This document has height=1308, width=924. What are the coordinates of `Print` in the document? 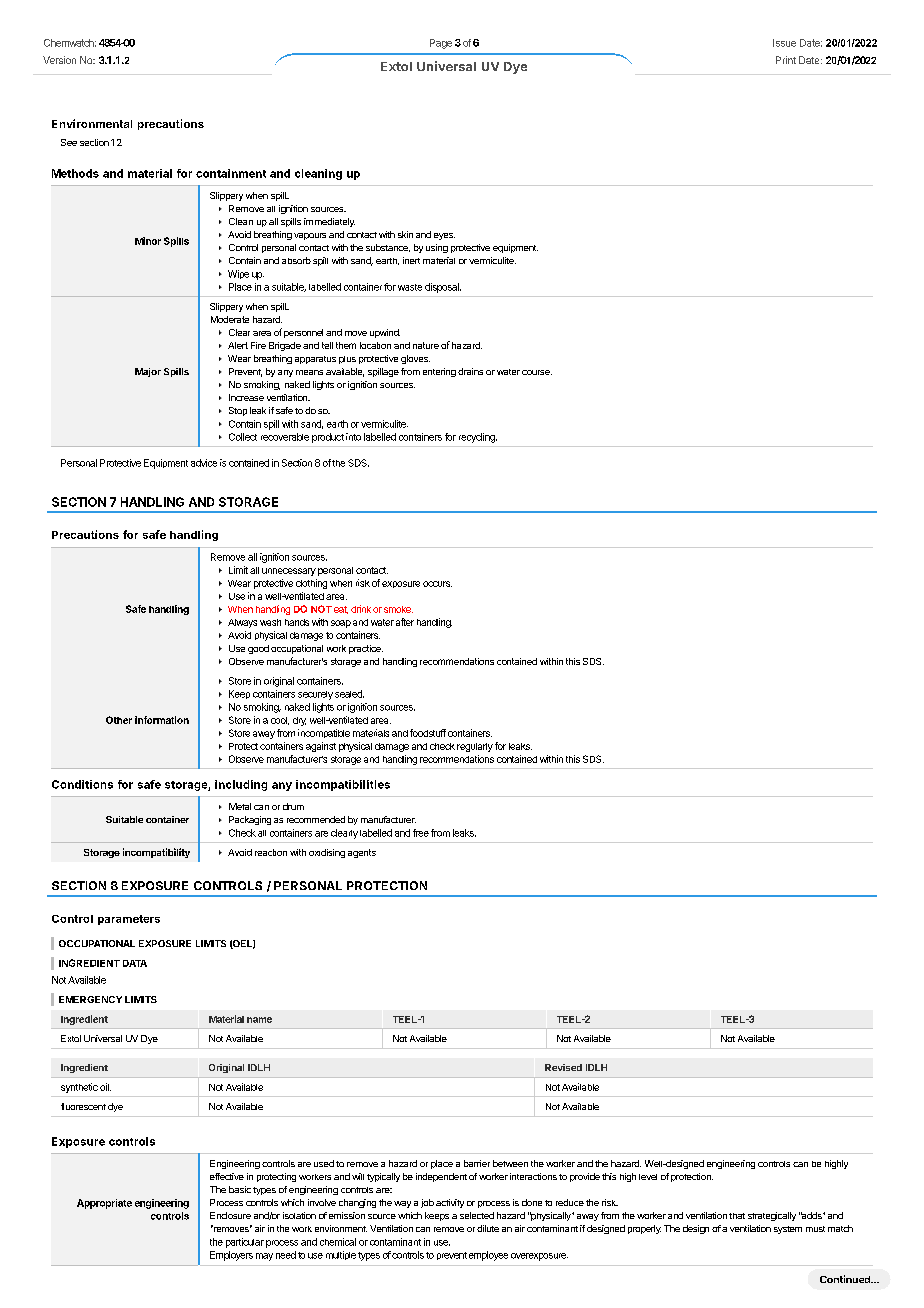 It's located at (786, 60).
